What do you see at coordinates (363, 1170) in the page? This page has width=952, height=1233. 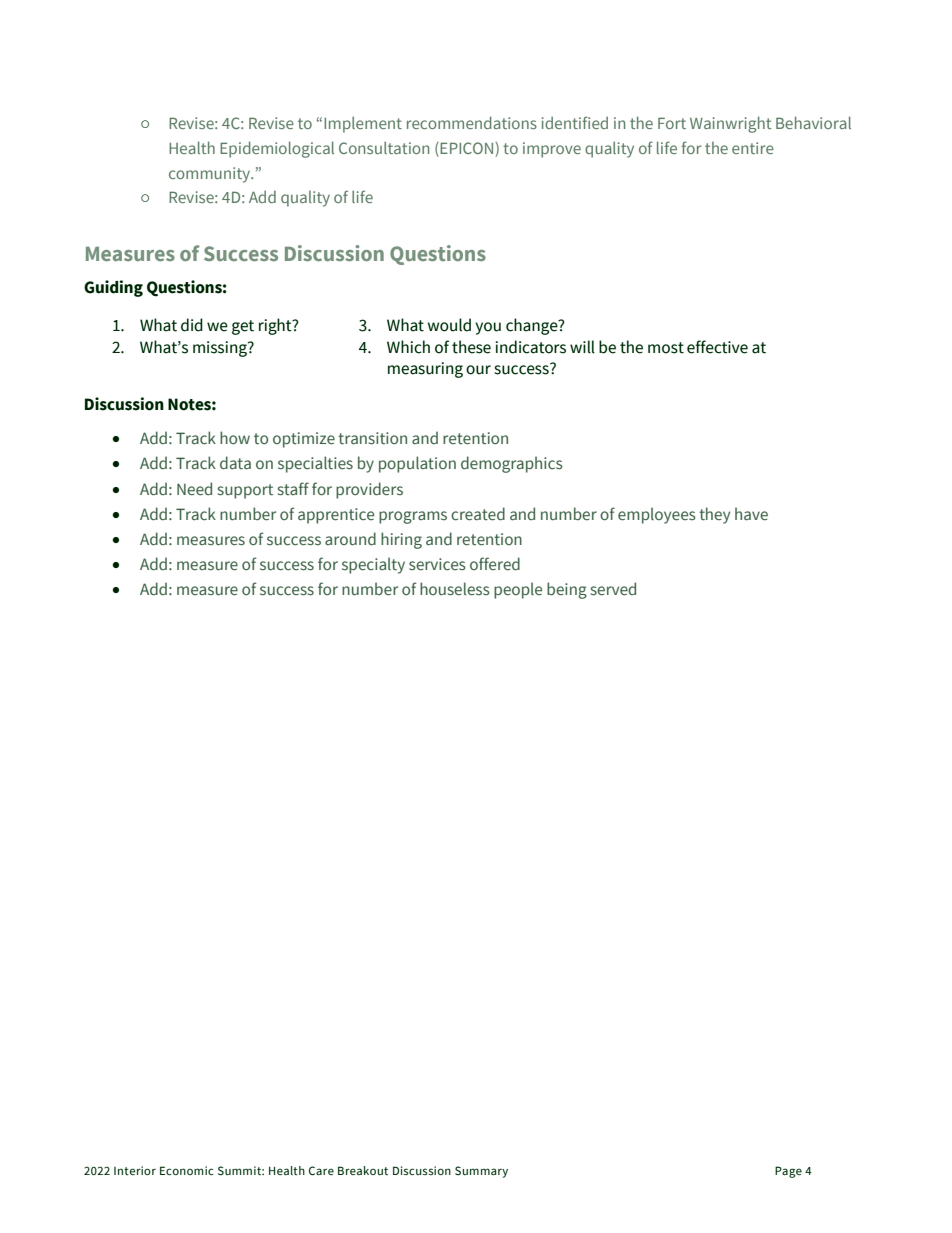 I see `Breakout` at bounding box center [363, 1170].
